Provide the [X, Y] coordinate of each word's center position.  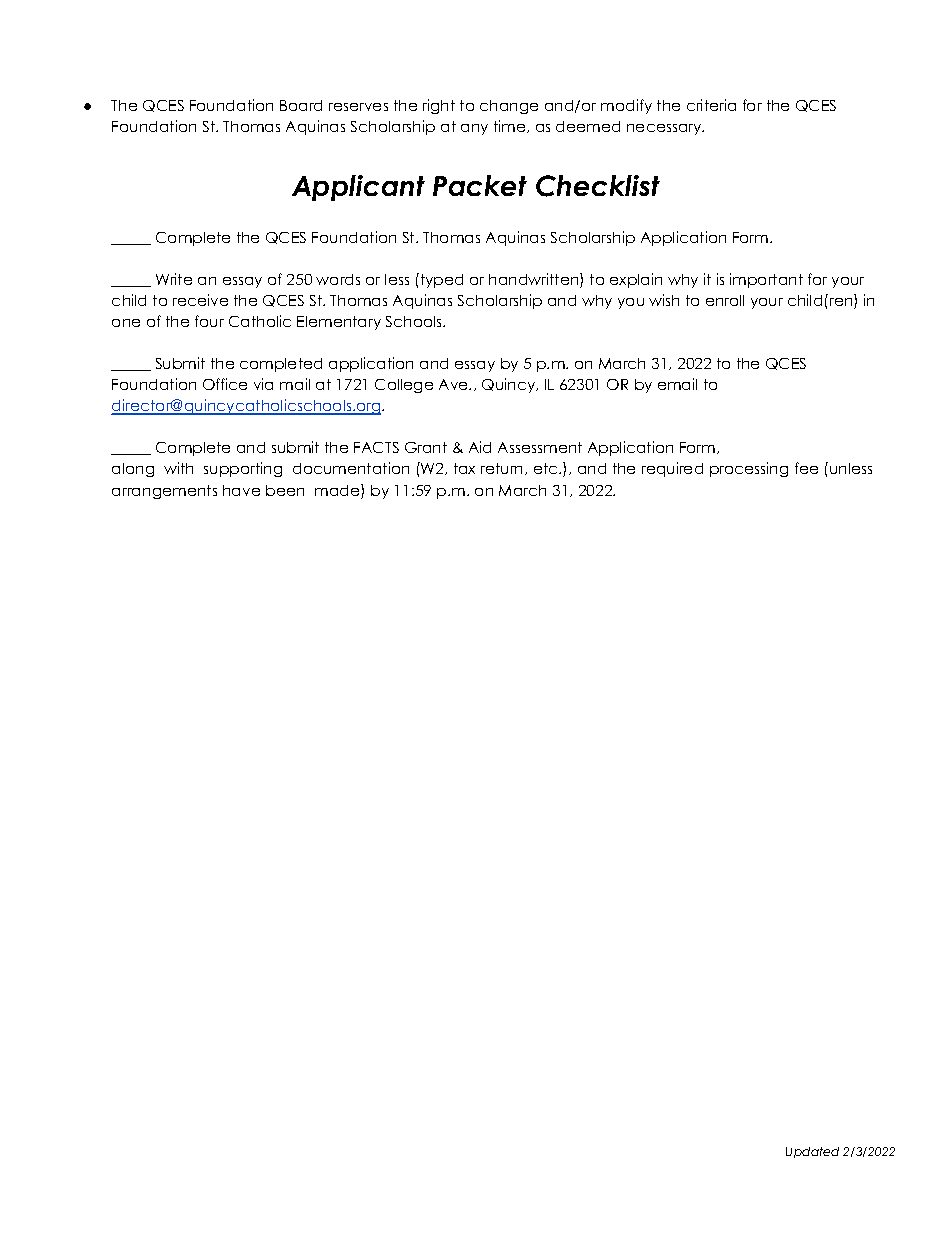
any [474, 129]
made [338, 491]
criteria [711, 105]
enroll [725, 300]
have [241, 490]
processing [749, 469]
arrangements [164, 492]
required [672, 469]
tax [464, 468]
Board [301, 105]
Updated [812, 1152]
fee [806, 468]
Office [225, 384]
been [285, 490]
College [404, 386]
